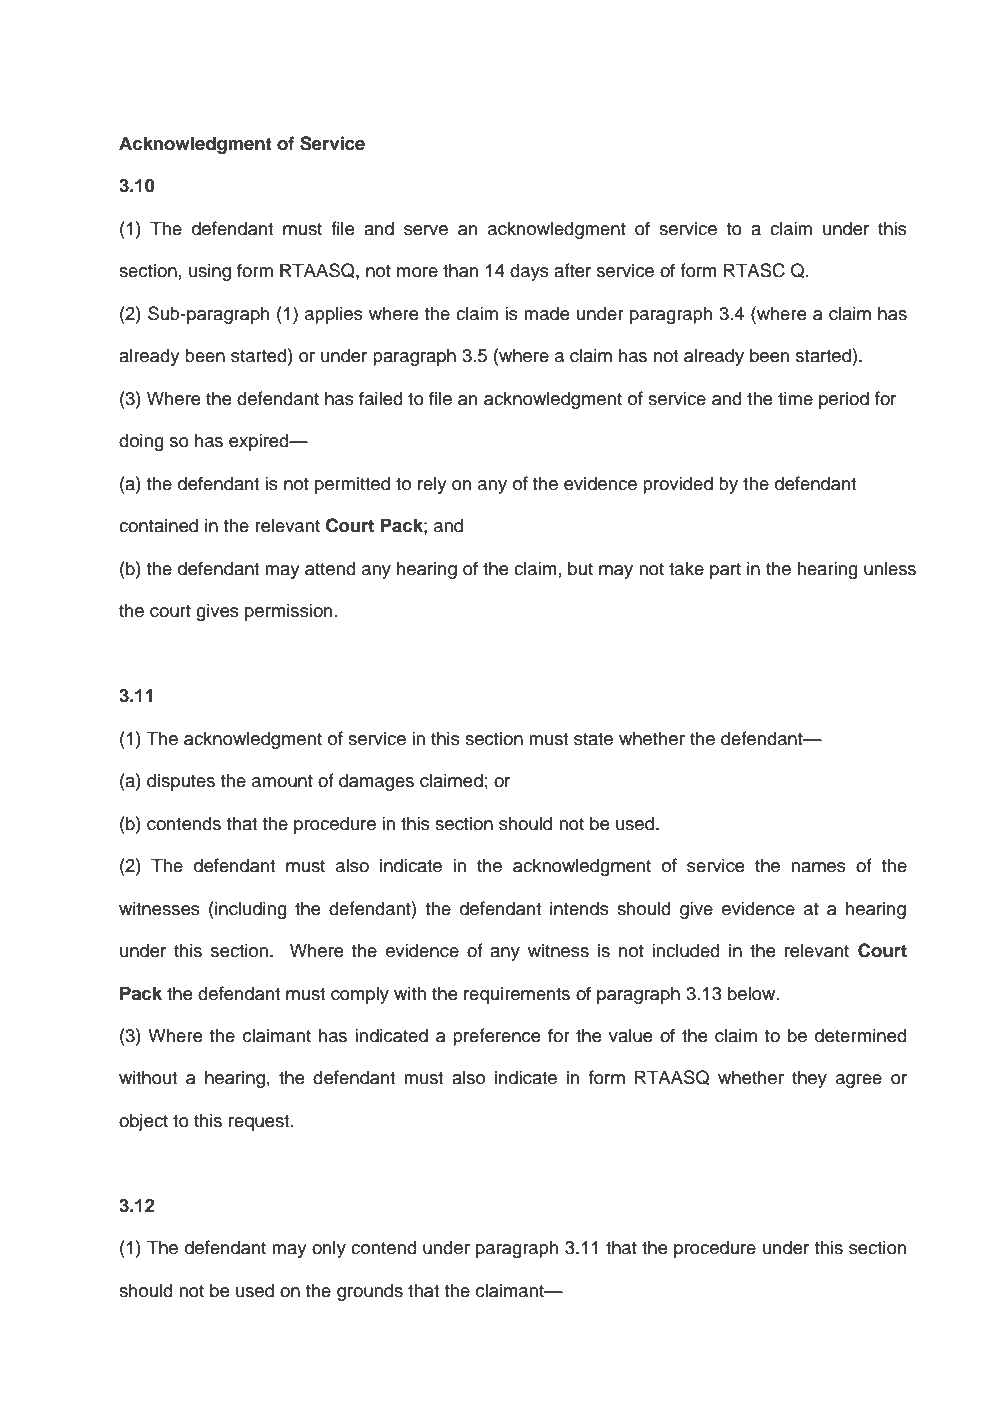 Image resolution: width=1000 pixels, height=1414 pixels. What do you see at coordinates (809, 1079) in the screenshot?
I see `they` at bounding box center [809, 1079].
